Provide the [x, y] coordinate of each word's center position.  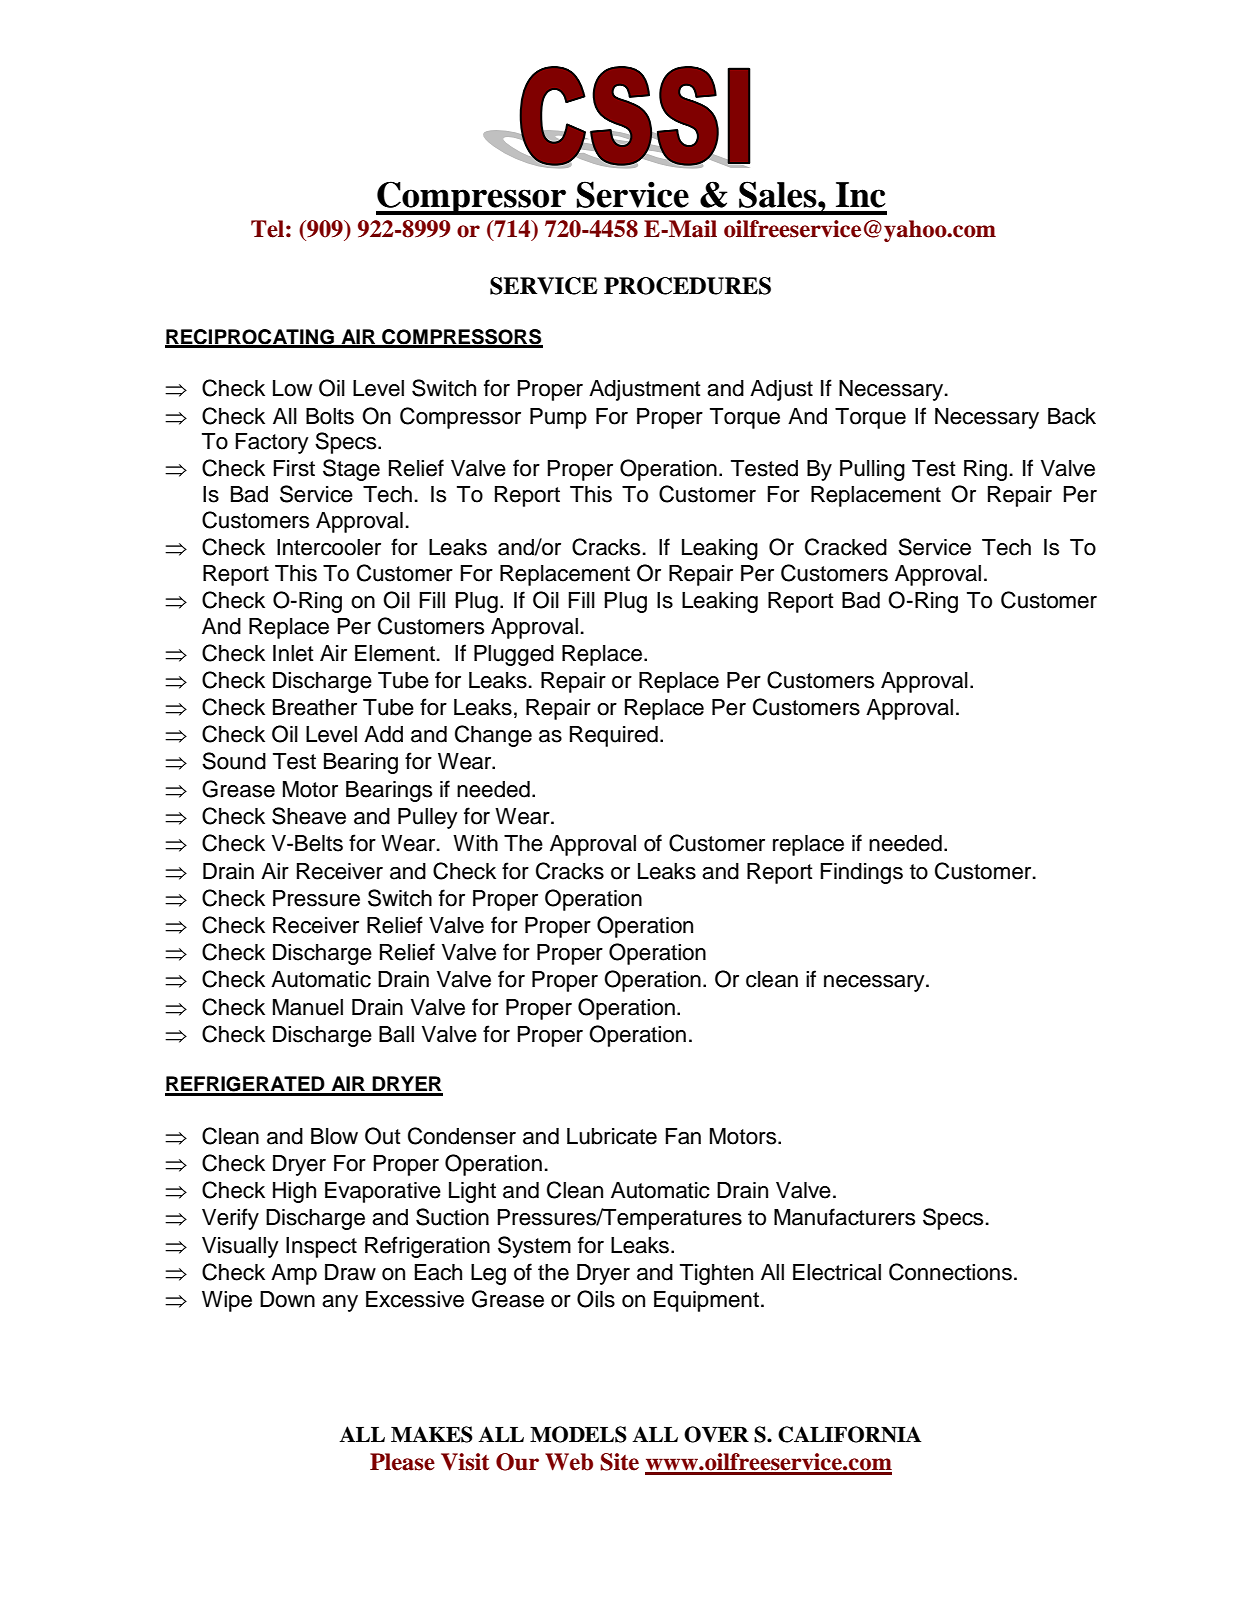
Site [619, 1462]
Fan [683, 1136]
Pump [558, 418]
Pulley [428, 818]
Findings [861, 873]
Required [614, 736]
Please [402, 1462]
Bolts [330, 416]
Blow [334, 1136]
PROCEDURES [687, 286]
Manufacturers [844, 1217]
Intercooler [329, 547]
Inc [861, 195]
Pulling [872, 470]
